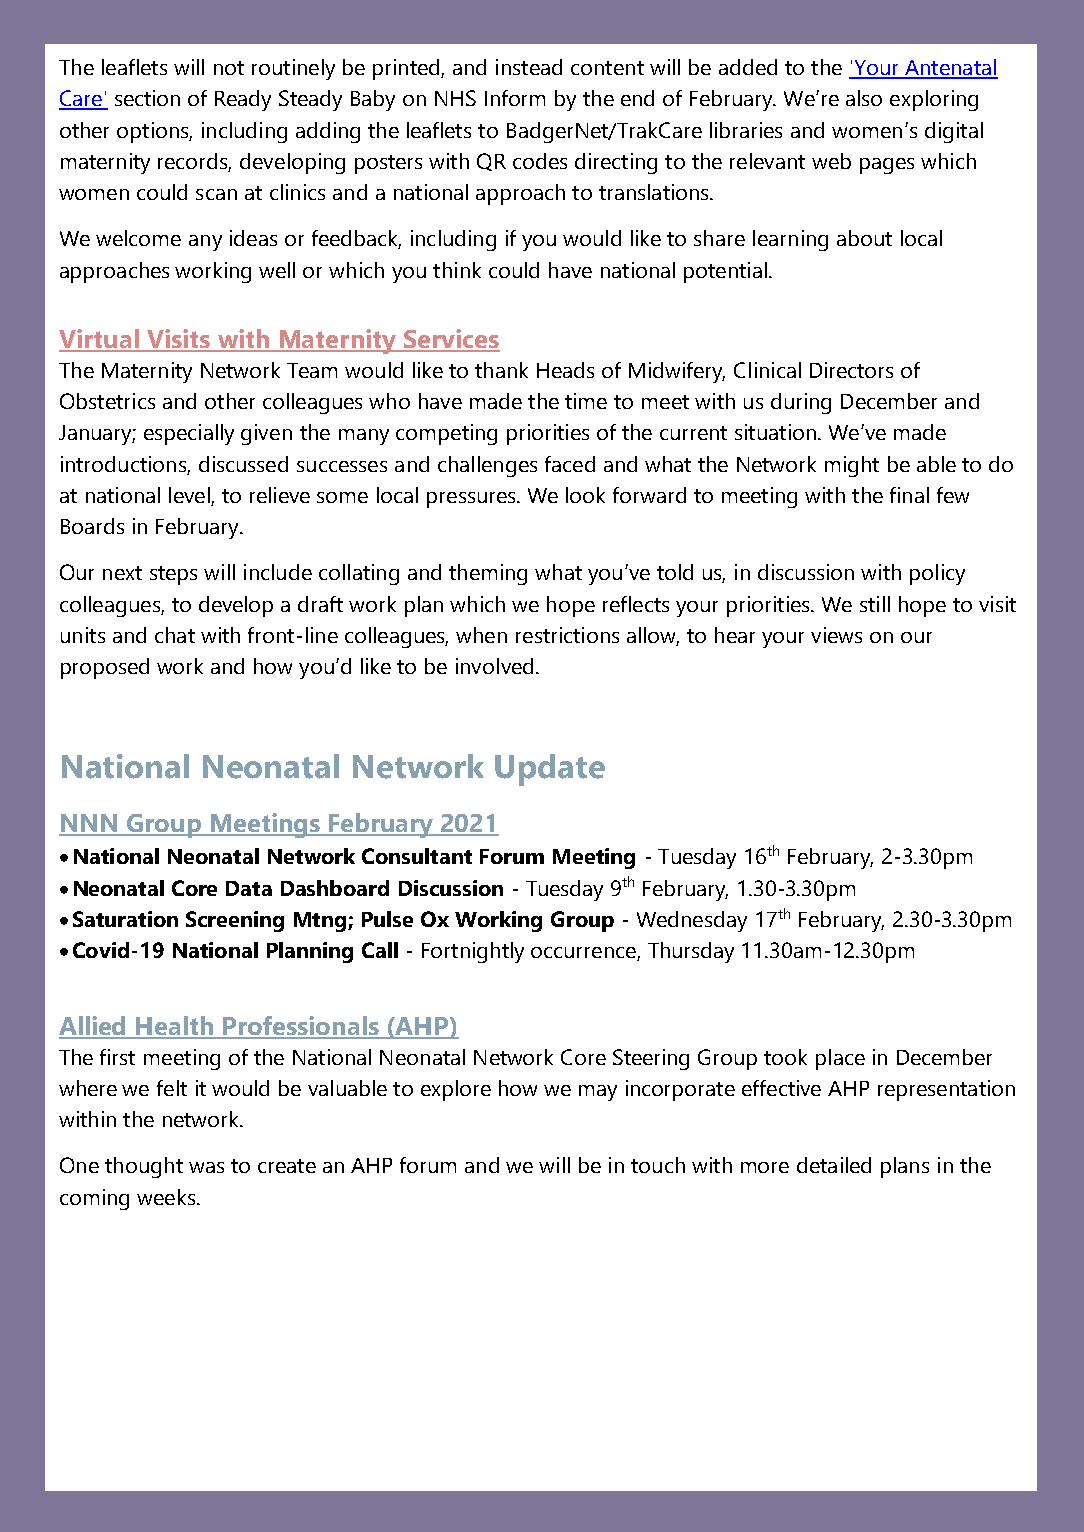  Describe the element at coordinates (249, 888) in the screenshot. I see `Data` at that location.
